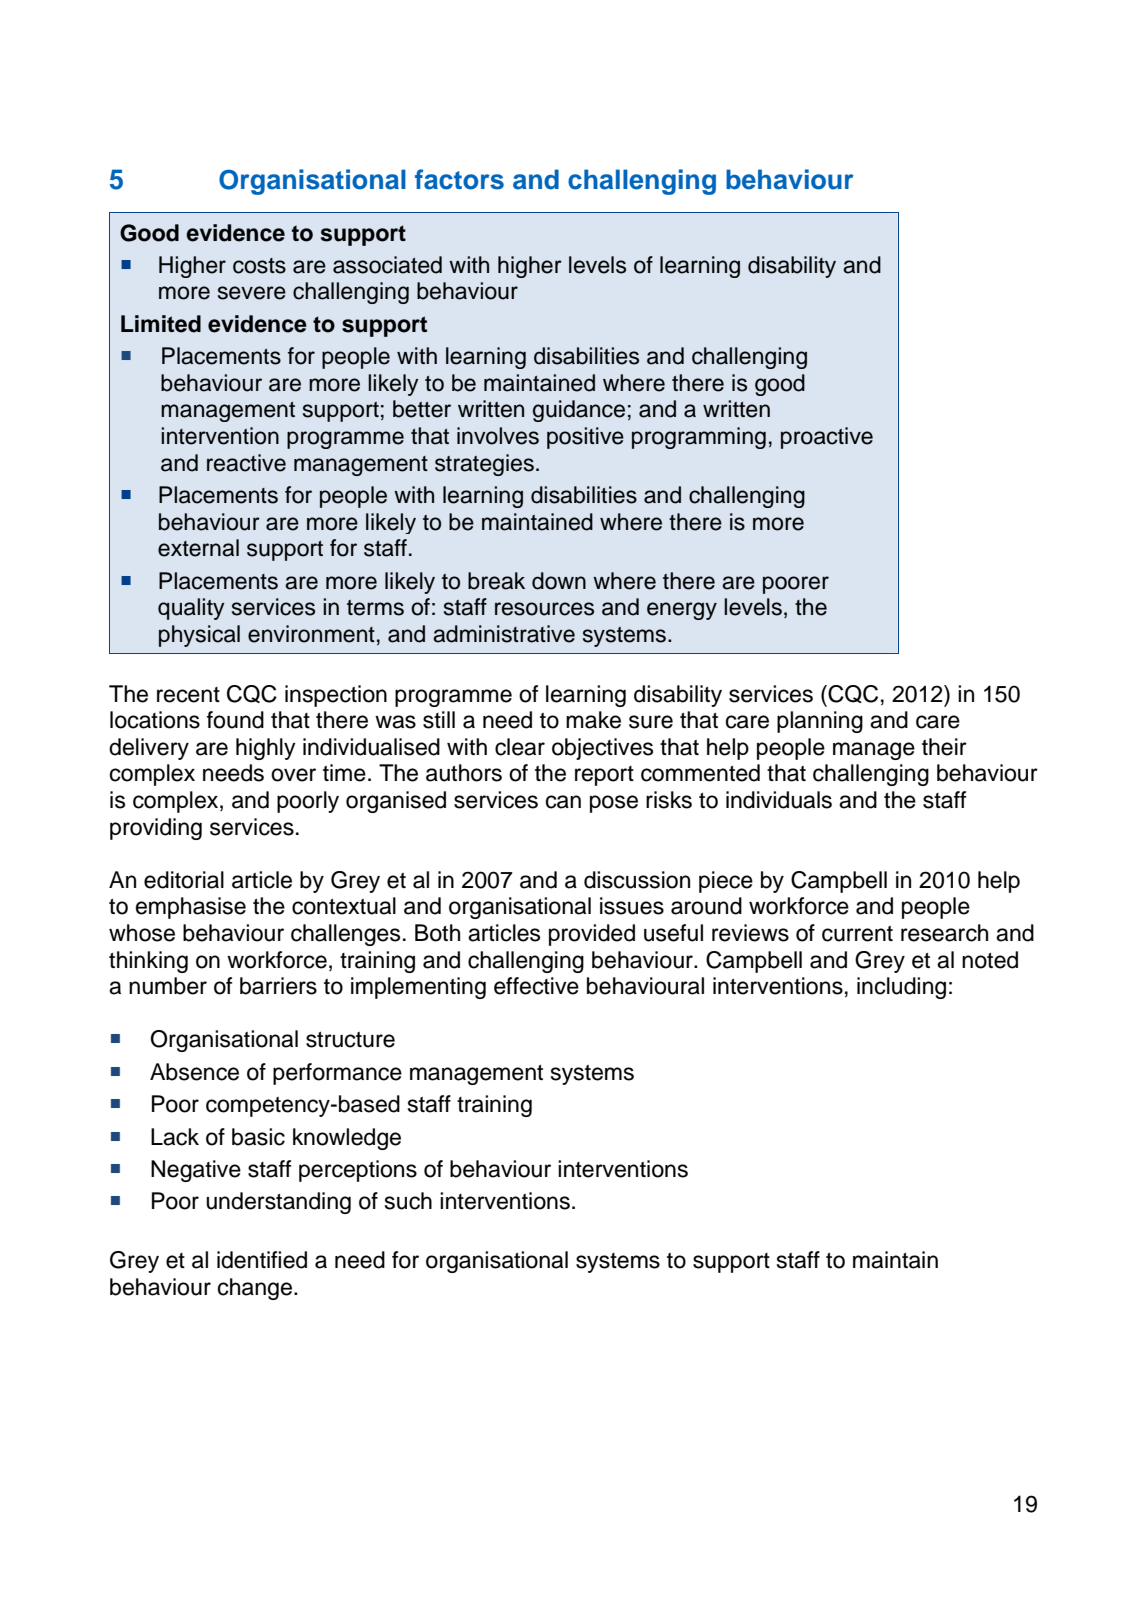  I want to click on planning, so click(820, 722).
